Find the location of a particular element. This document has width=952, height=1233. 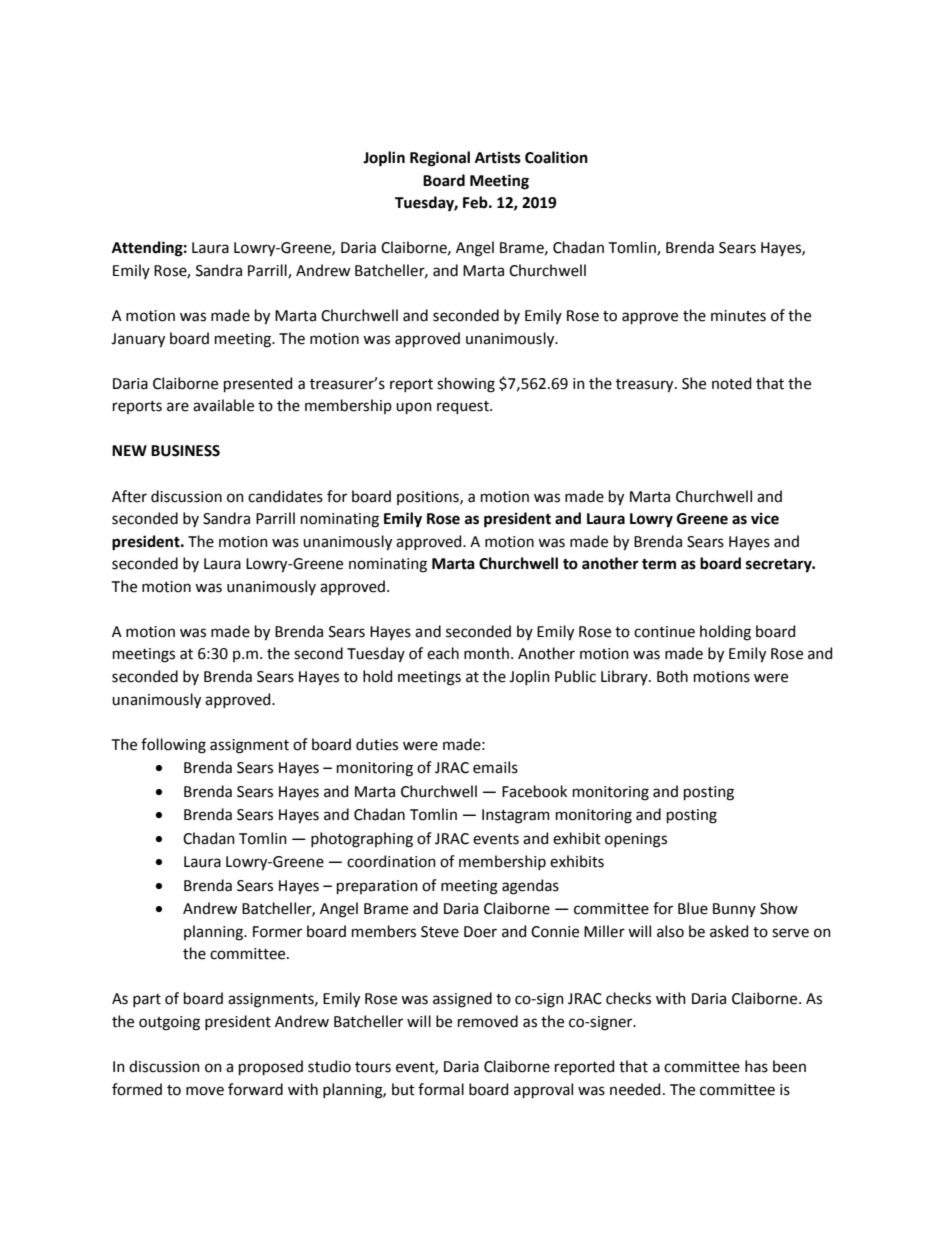

candidates is located at coordinates (285, 496).
